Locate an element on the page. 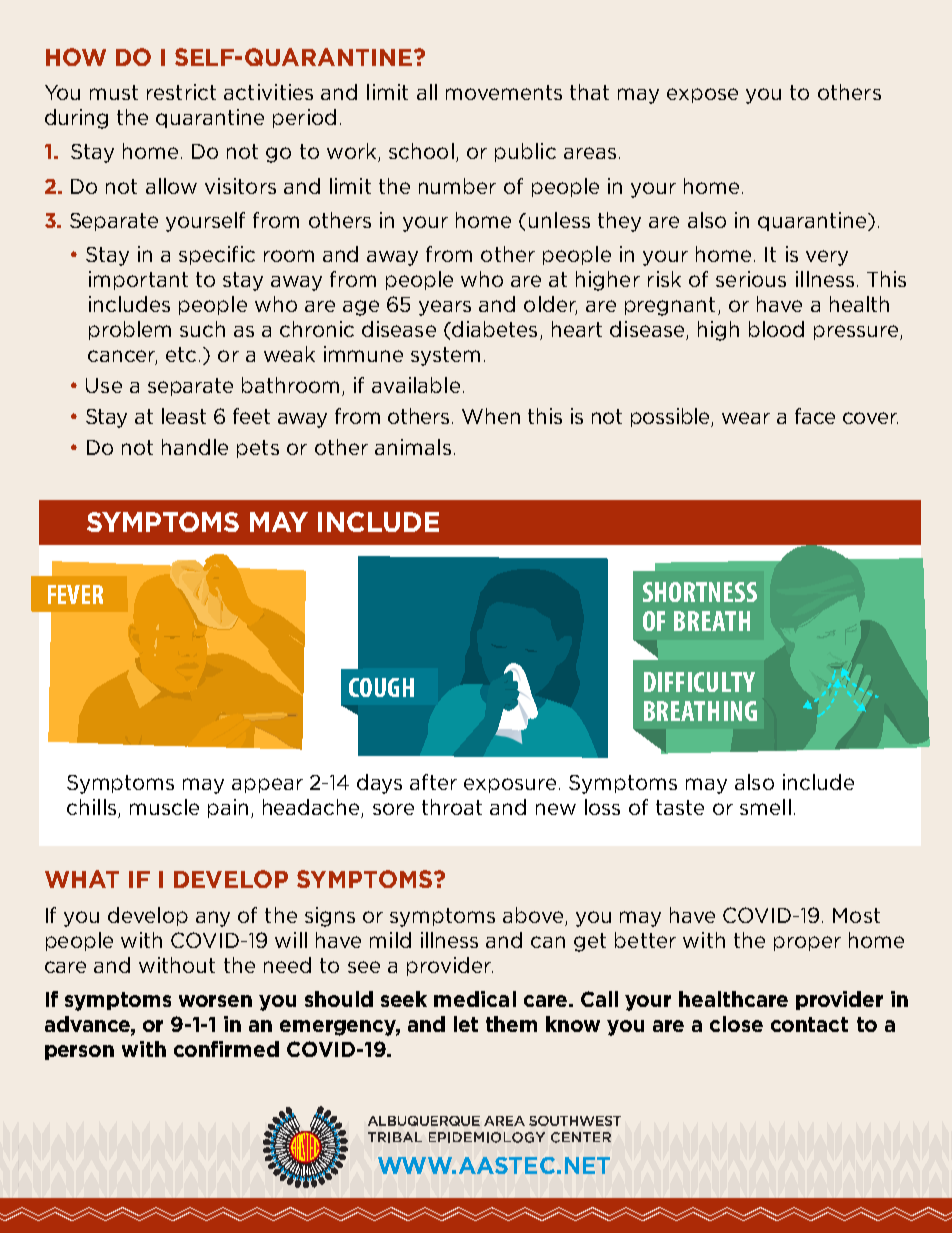 The width and height of the document is (952, 1233). expose is located at coordinates (702, 95).
